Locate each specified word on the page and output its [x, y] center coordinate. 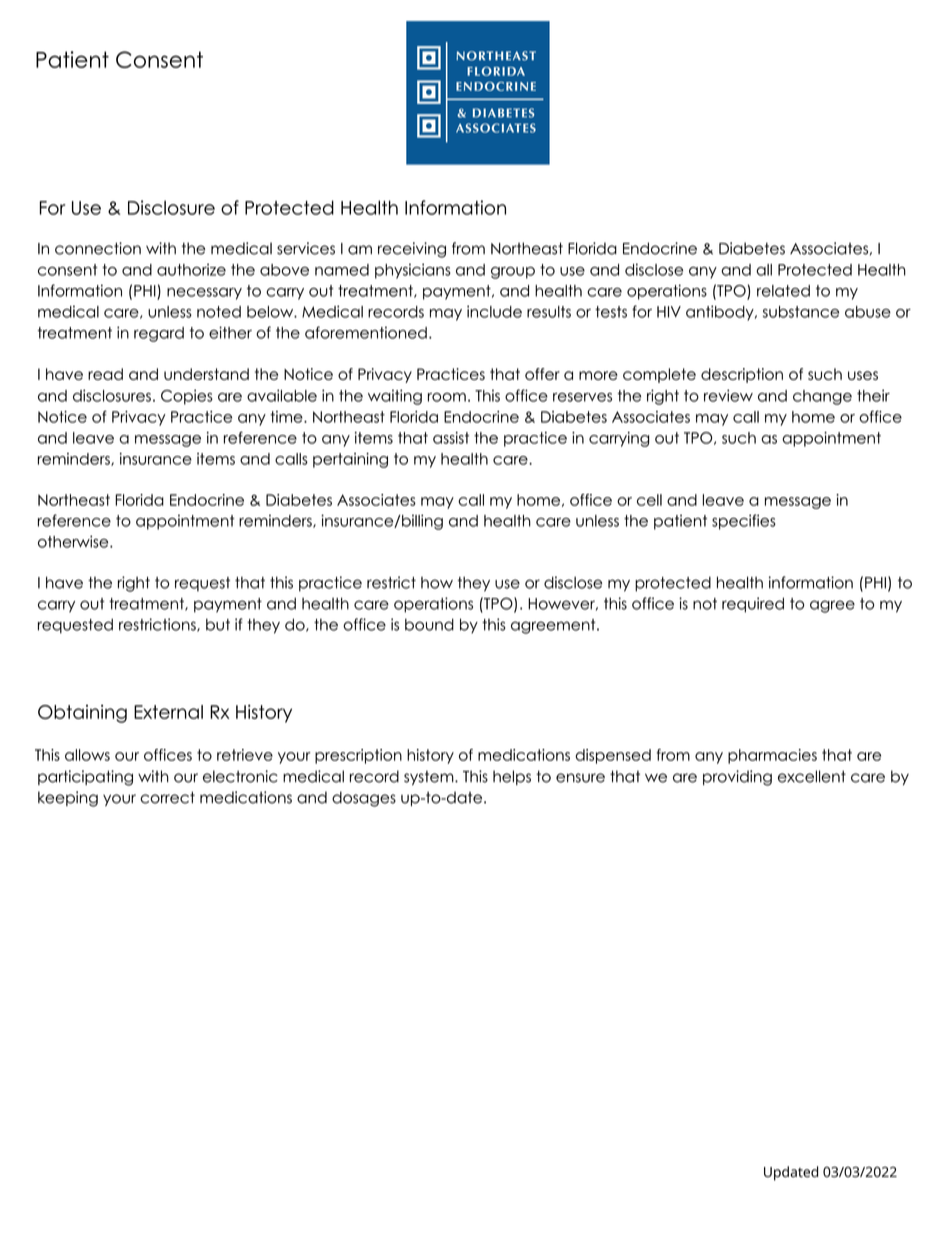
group [513, 273]
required [753, 605]
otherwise [74, 541]
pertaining [350, 460]
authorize [191, 270]
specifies [744, 522]
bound [429, 624]
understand [206, 374]
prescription [358, 756]
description [742, 375]
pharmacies [772, 756]
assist [451, 438]
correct [167, 797]
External [168, 712]
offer [542, 374]
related [783, 291]
